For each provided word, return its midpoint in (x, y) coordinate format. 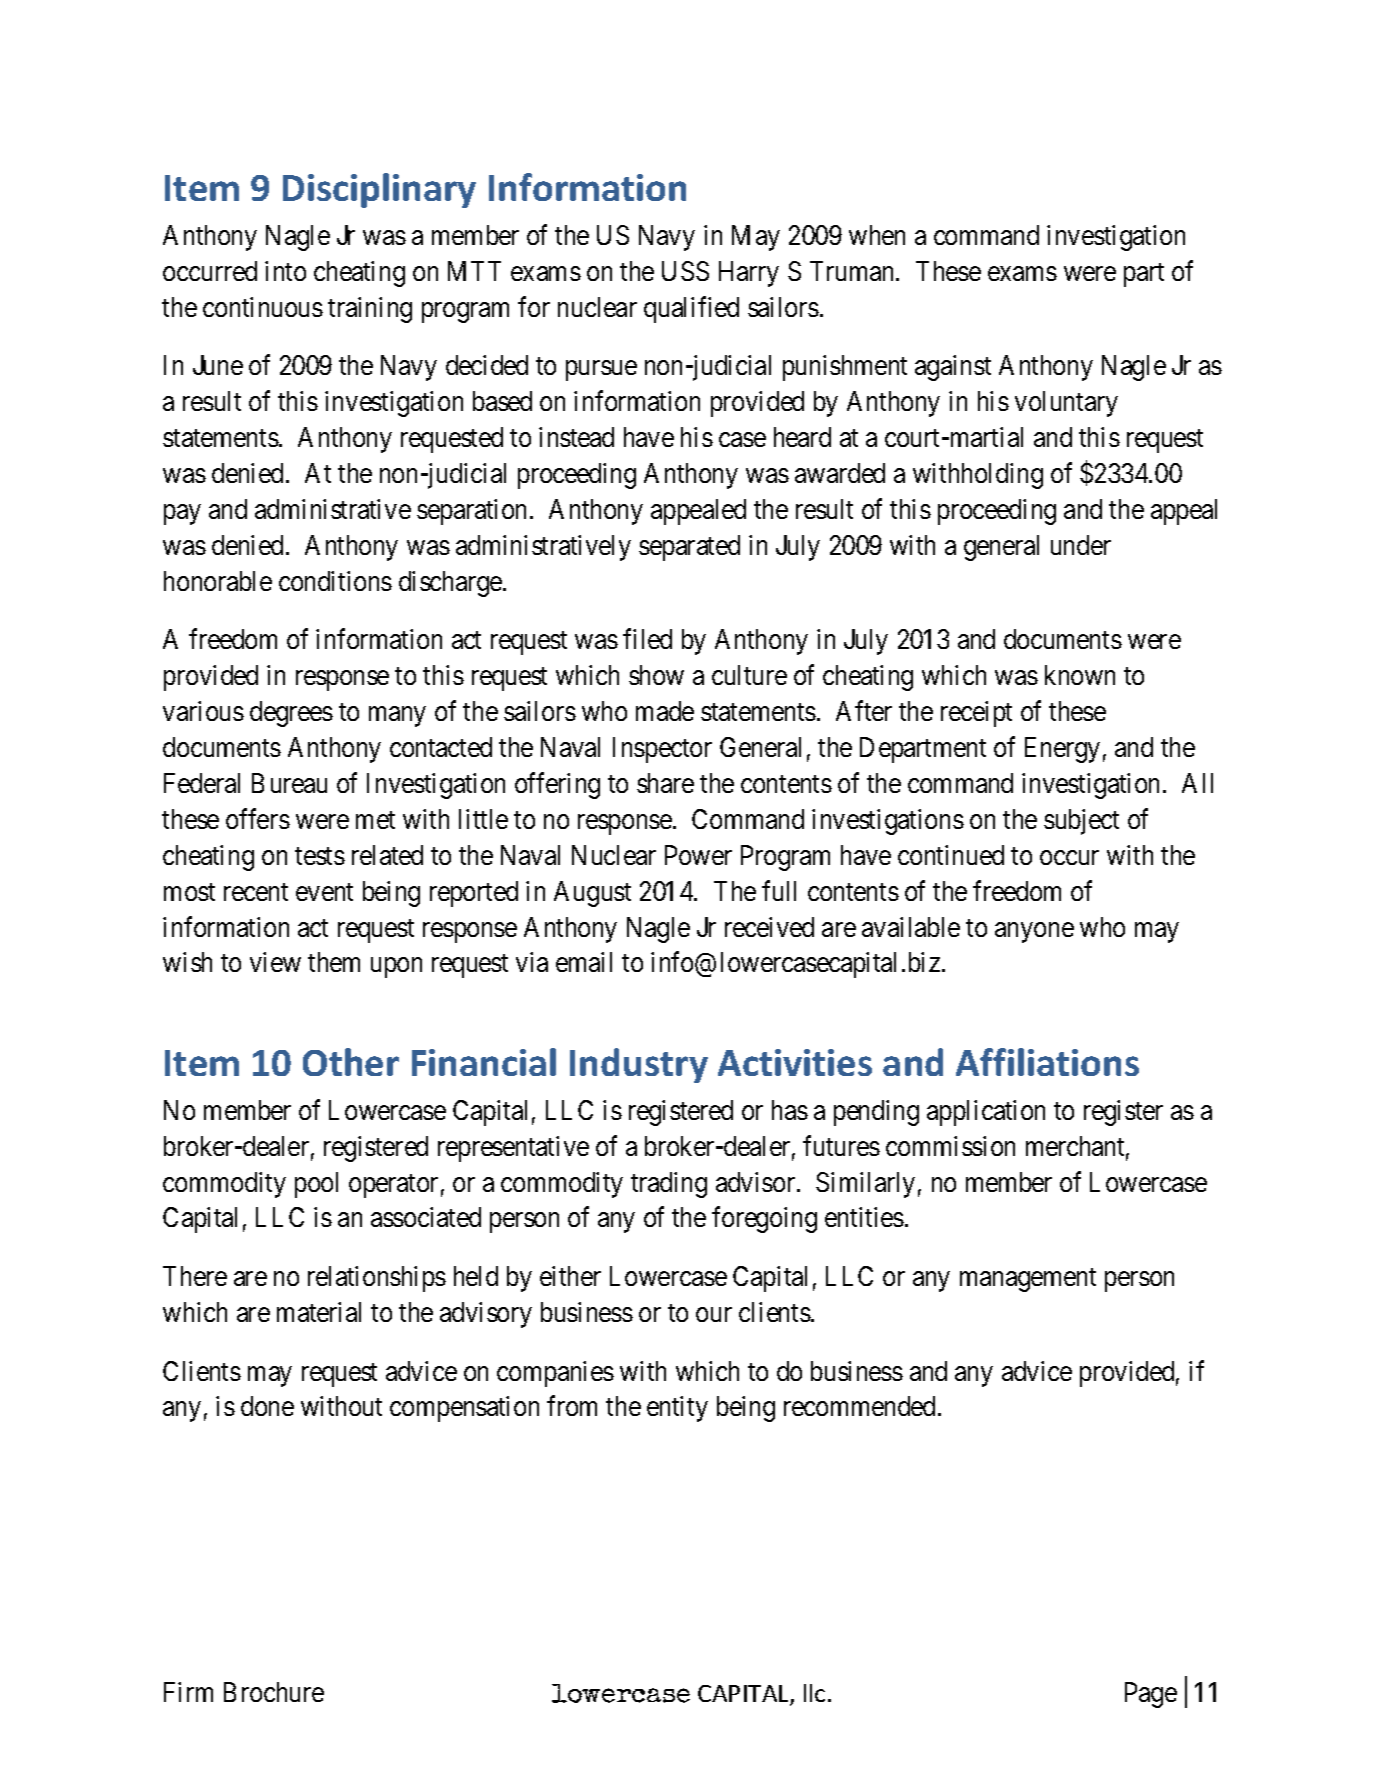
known (1080, 675)
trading (669, 1185)
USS (685, 271)
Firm (188, 1692)
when (877, 235)
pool (316, 1185)
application (986, 1113)
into (285, 271)
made (665, 711)
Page (1151, 1695)
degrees (291, 714)
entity (677, 1409)
